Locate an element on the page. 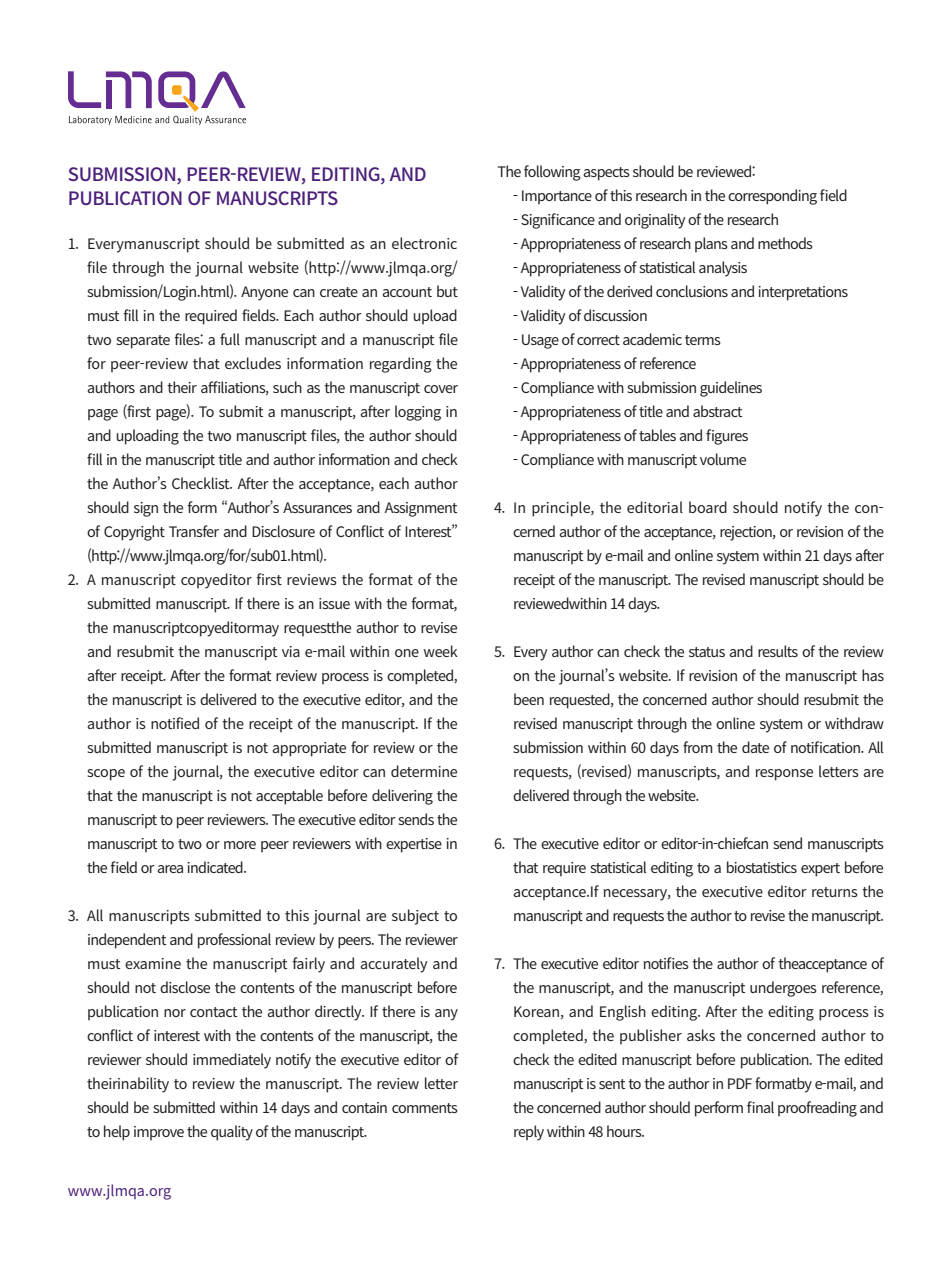 This document has width=952, height=1270. Anyone is located at coordinates (264, 293).
